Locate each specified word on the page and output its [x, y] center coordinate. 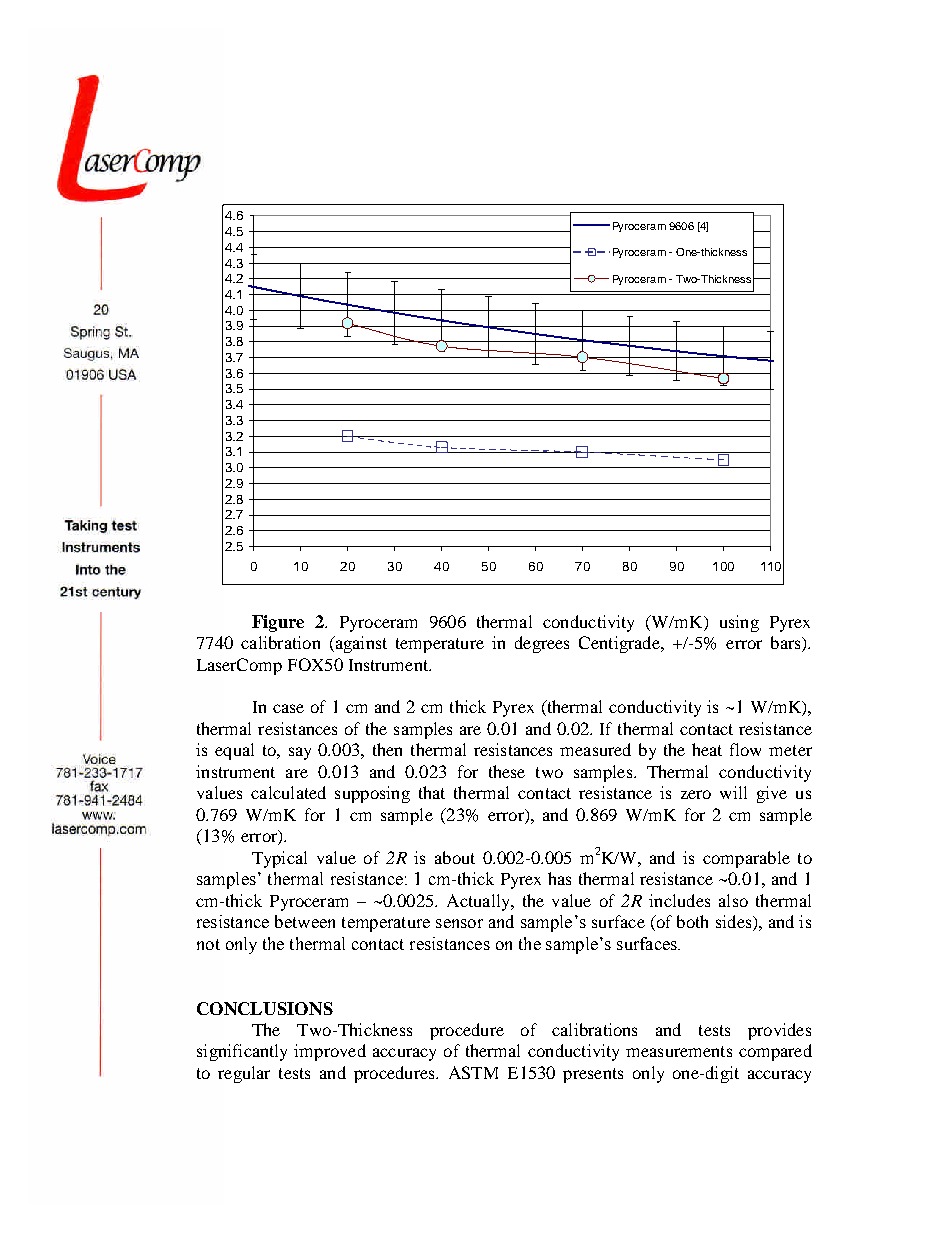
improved [330, 1052]
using [739, 623]
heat [707, 749]
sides [735, 923]
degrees [542, 644]
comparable [746, 859]
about [455, 857]
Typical [279, 859]
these [507, 771]
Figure [278, 623]
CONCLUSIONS [265, 1008]
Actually [479, 902]
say [300, 753]
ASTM [473, 1072]
